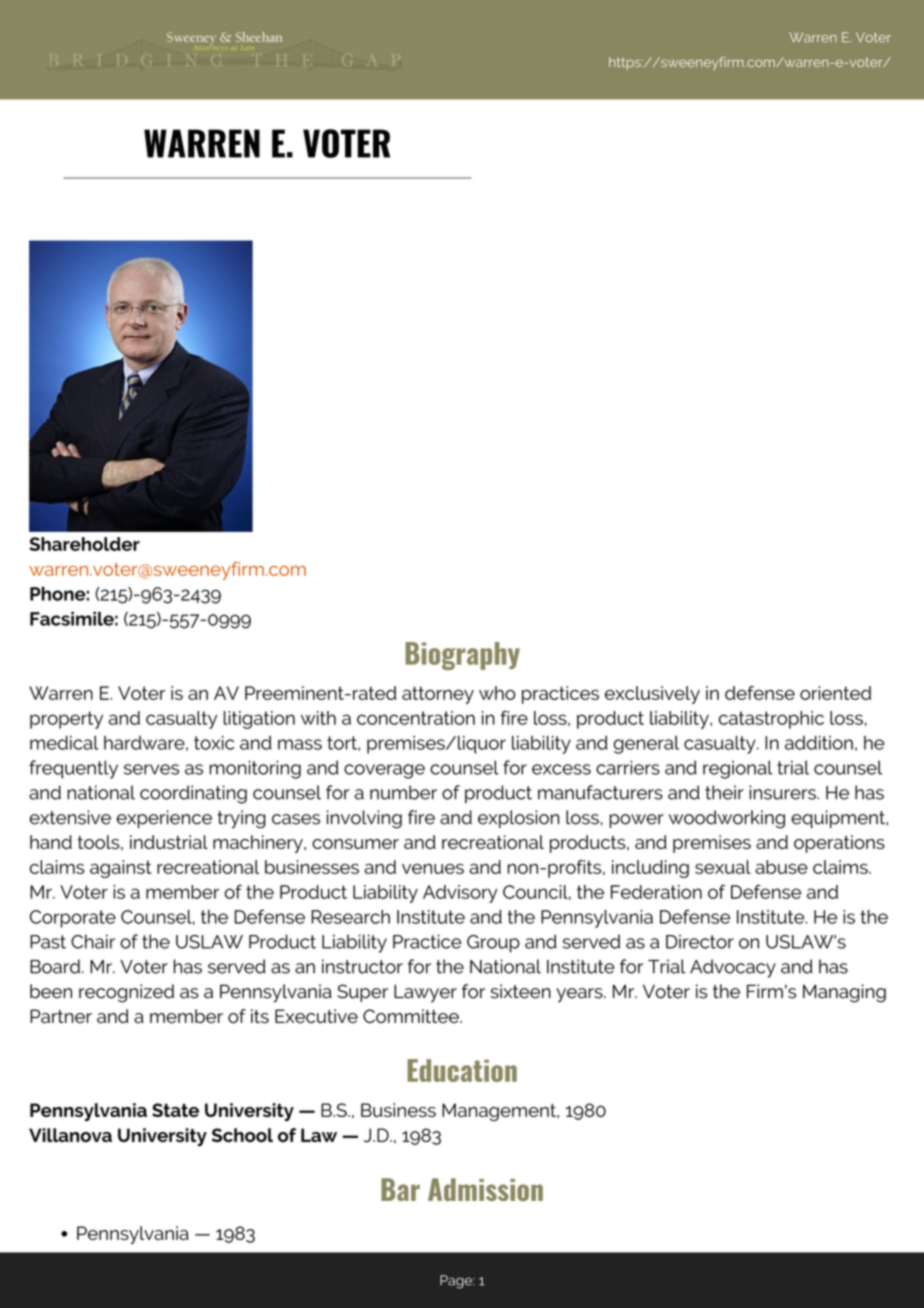  Describe the element at coordinates (126, 993) in the page. I see `recognized` at that location.
